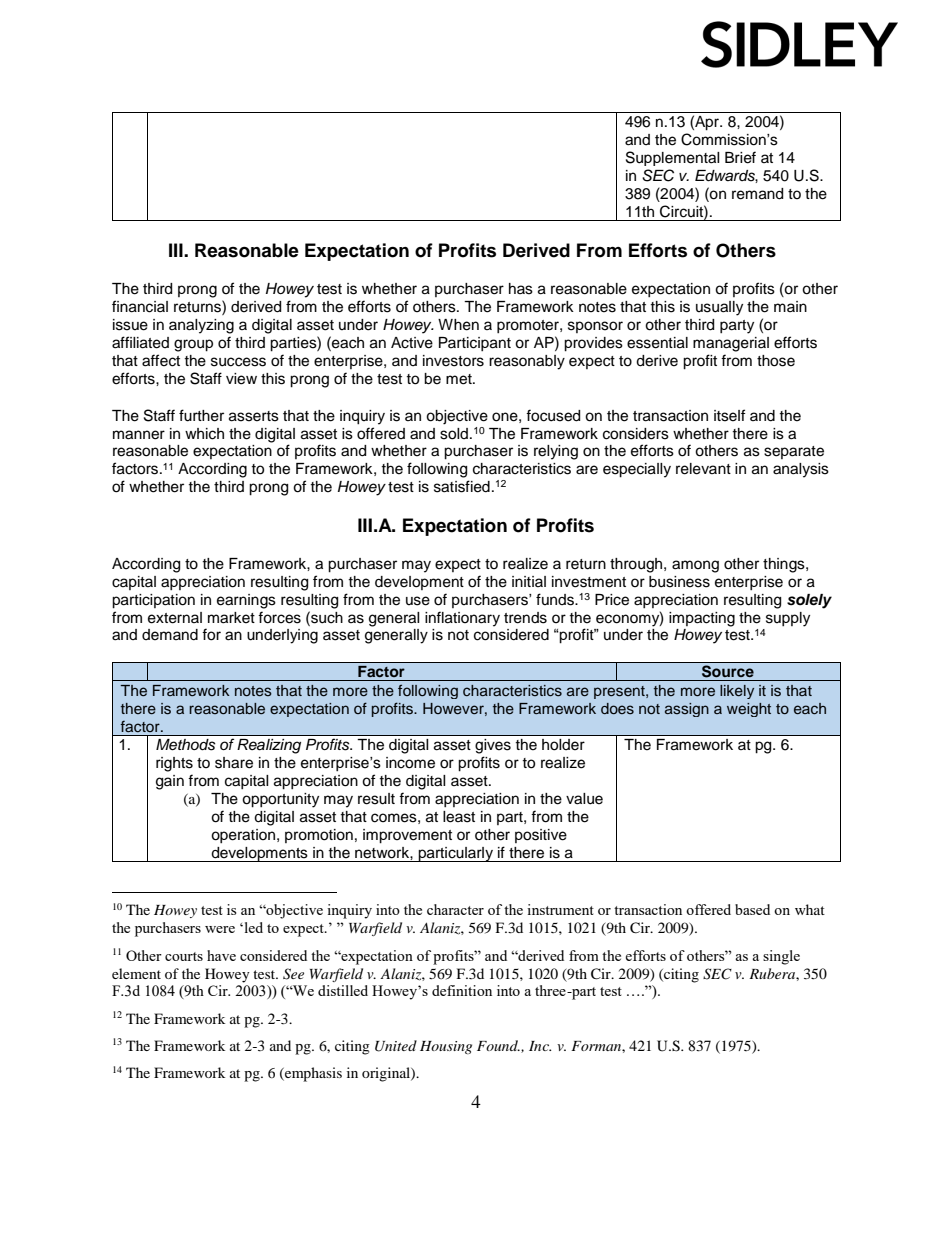 The height and width of the document is (1233, 952). I want to click on Supplemental, so click(673, 158).
